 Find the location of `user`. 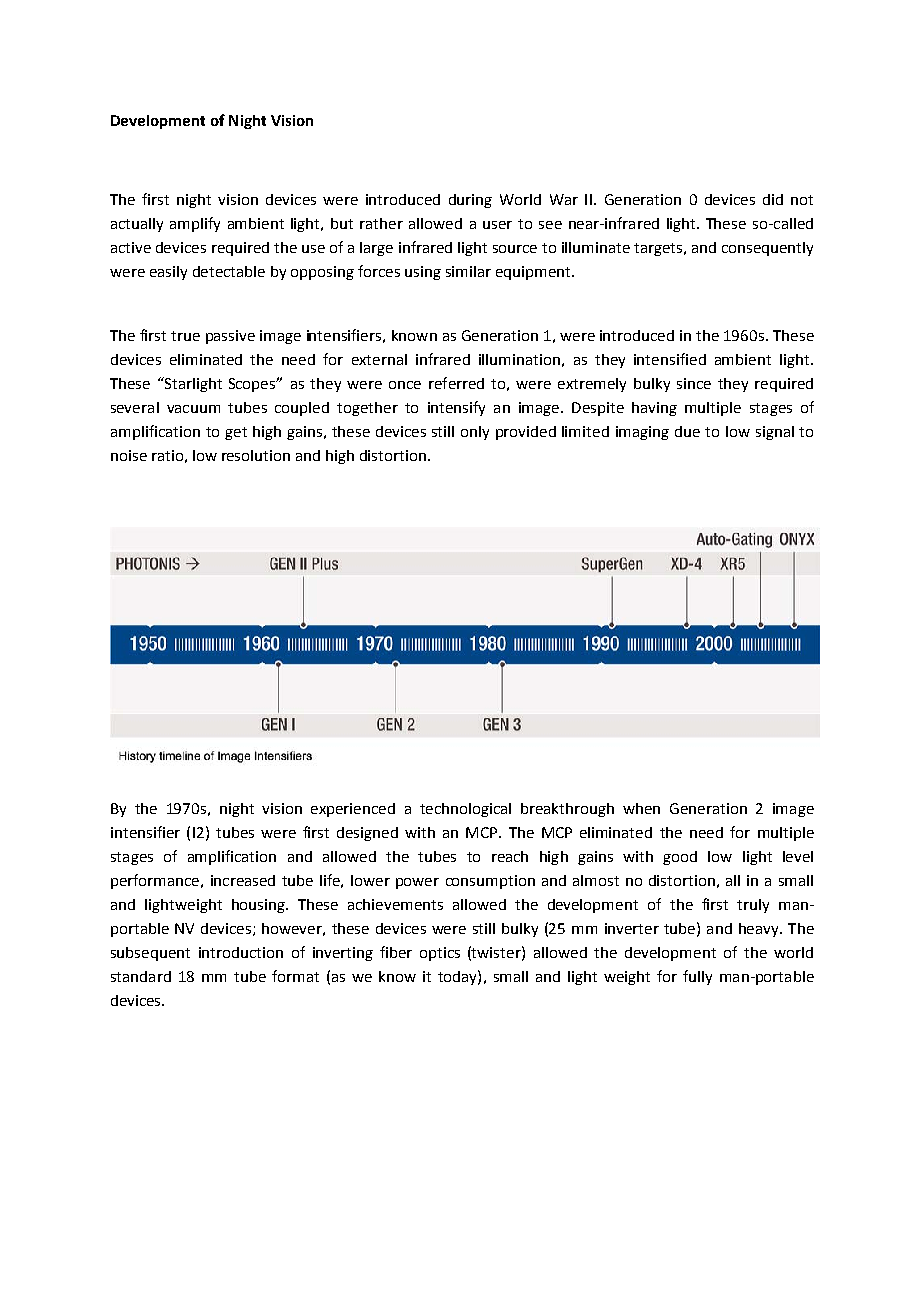

user is located at coordinates (497, 225).
